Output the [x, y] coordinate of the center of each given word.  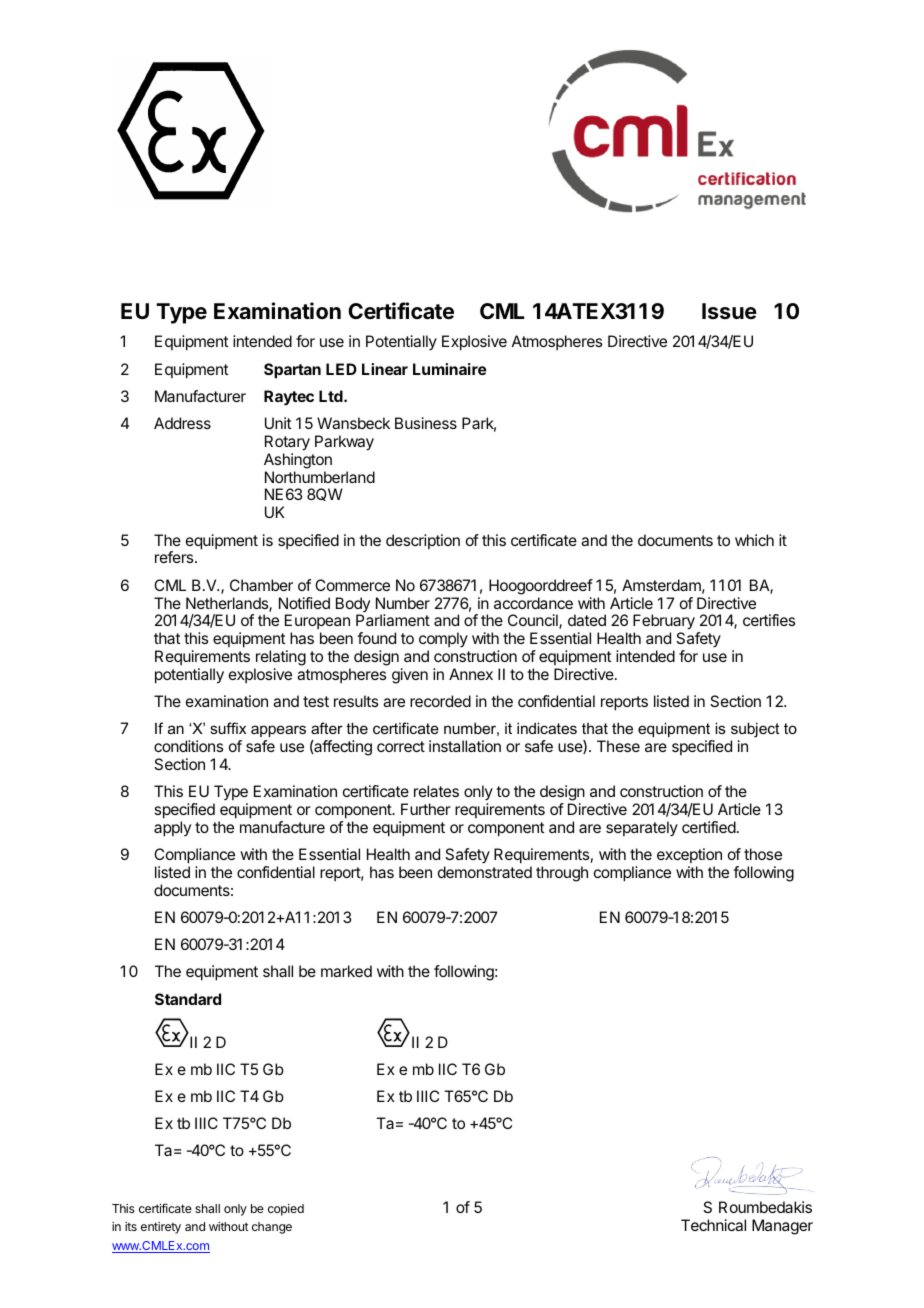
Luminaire [450, 369]
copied [286, 1210]
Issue [729, 311]
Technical [713, 1225]
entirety [161, 1228]
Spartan [292, 371]
